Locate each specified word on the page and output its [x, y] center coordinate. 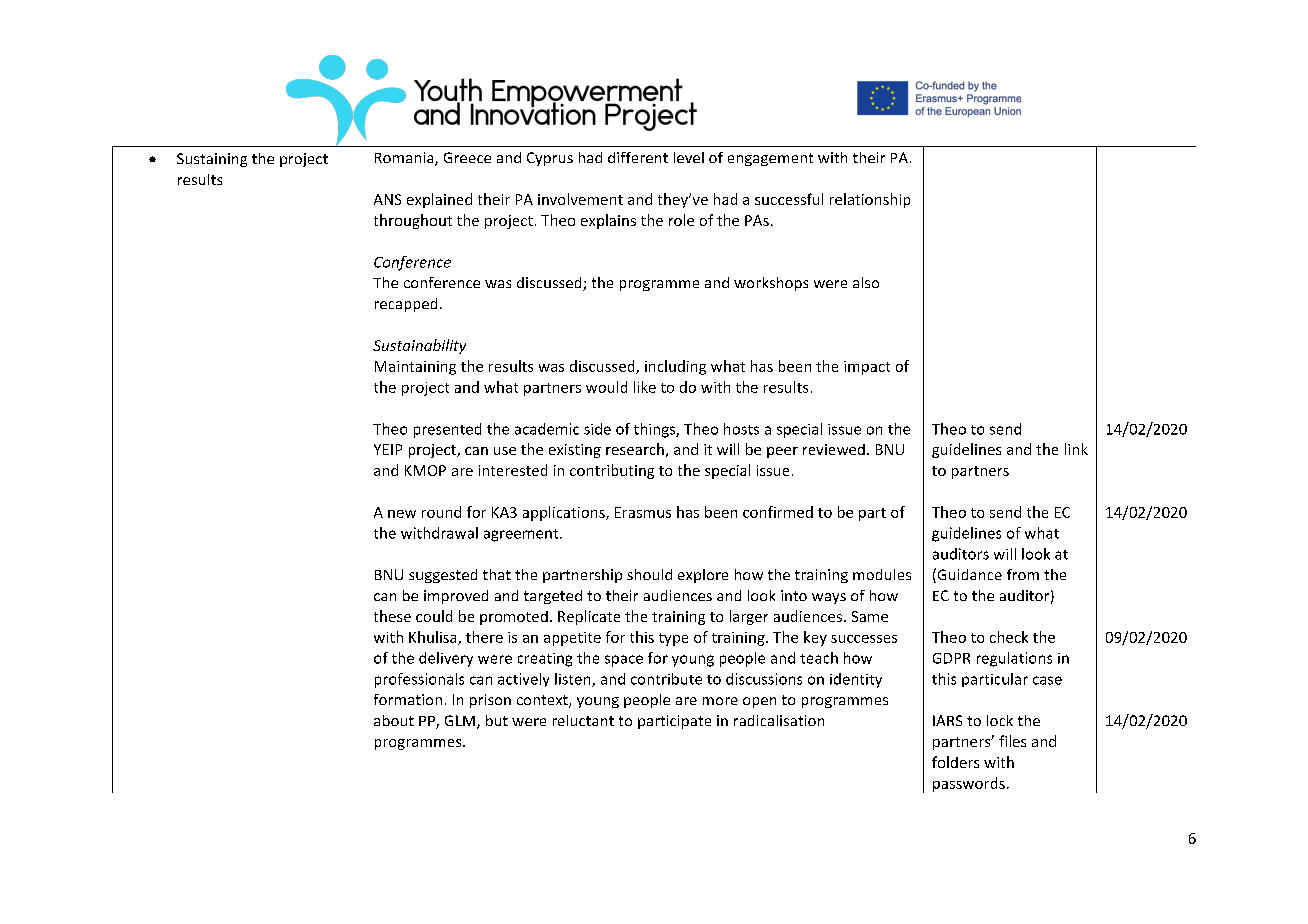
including [675, 367]
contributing [612, 471]
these [392, 616]
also [866, 282]
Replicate [589, 617]
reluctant [583, 720]
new [402, 514]
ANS [387, 199]
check [1009, 637]
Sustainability [419, 346]
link [1076, 449]
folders [955, 762]
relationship [870, 200]
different [638, 157]
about [394, 720]
